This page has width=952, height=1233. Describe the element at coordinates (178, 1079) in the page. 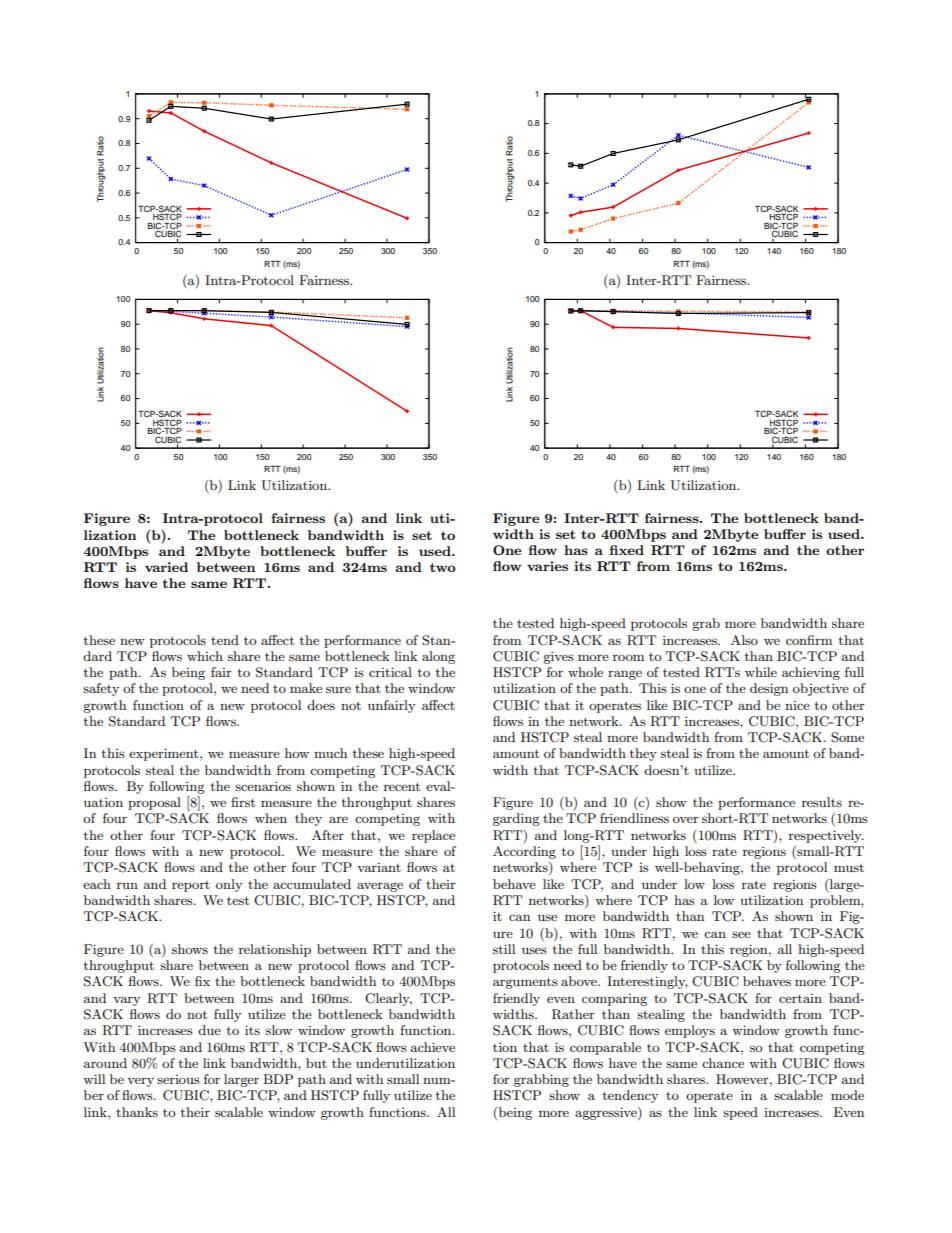

I see `serious` at that location.
